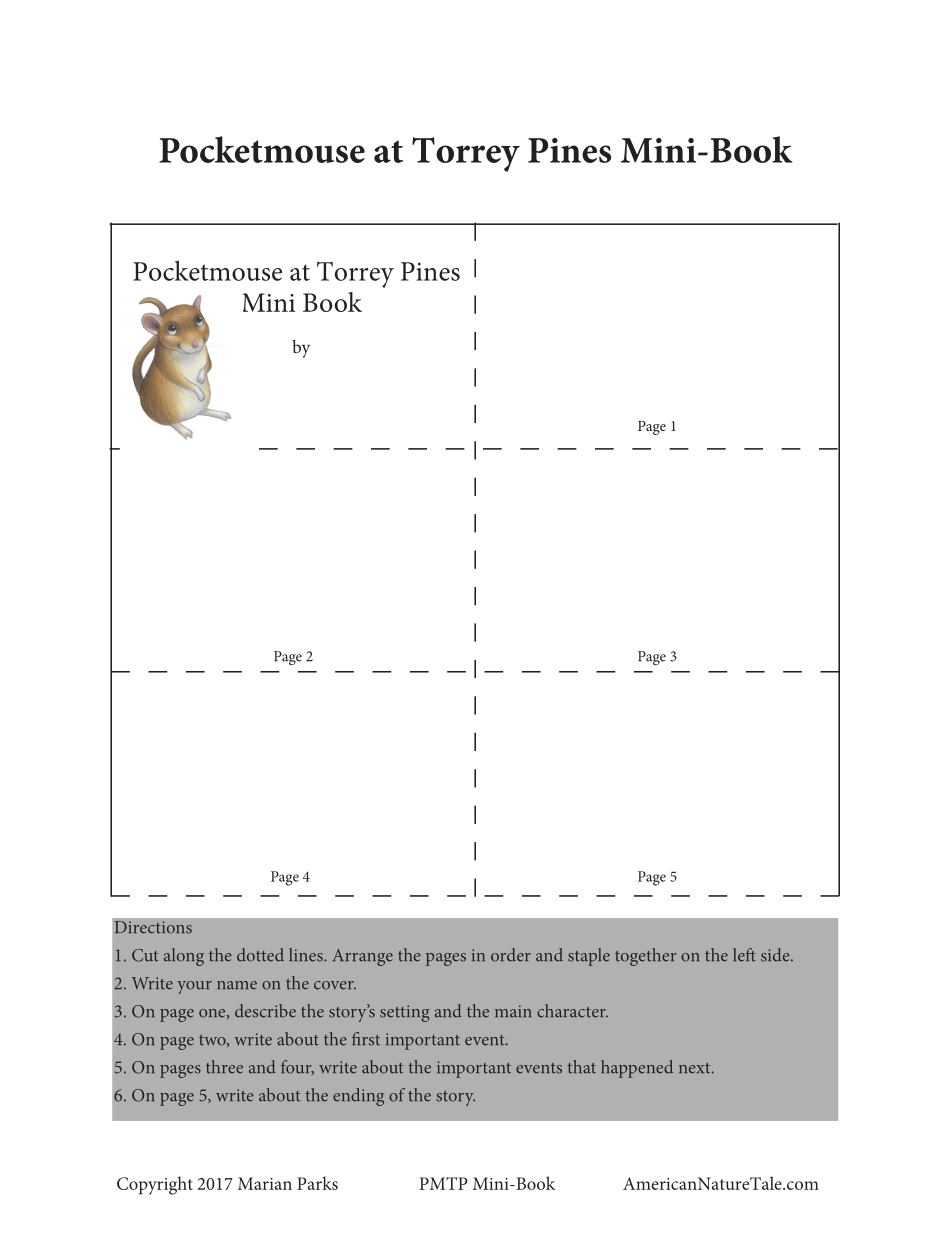 The width and height of the image is (952, 1233). What do you see at coordinates (744, 955) in the image?
I see `left` at bounding box center [744, 955].
